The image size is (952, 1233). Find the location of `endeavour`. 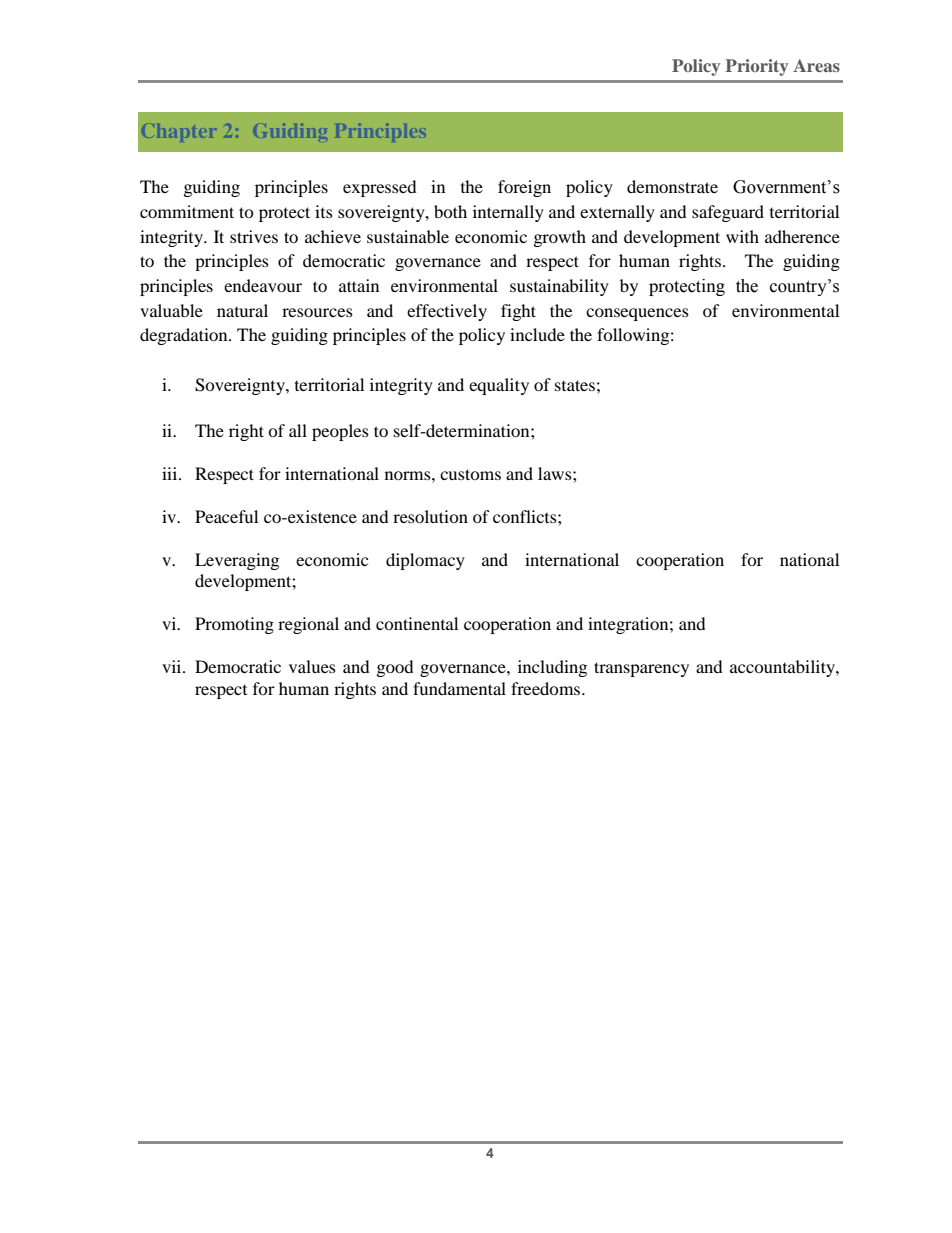

endeavour is located at coordinates (263, 285).
